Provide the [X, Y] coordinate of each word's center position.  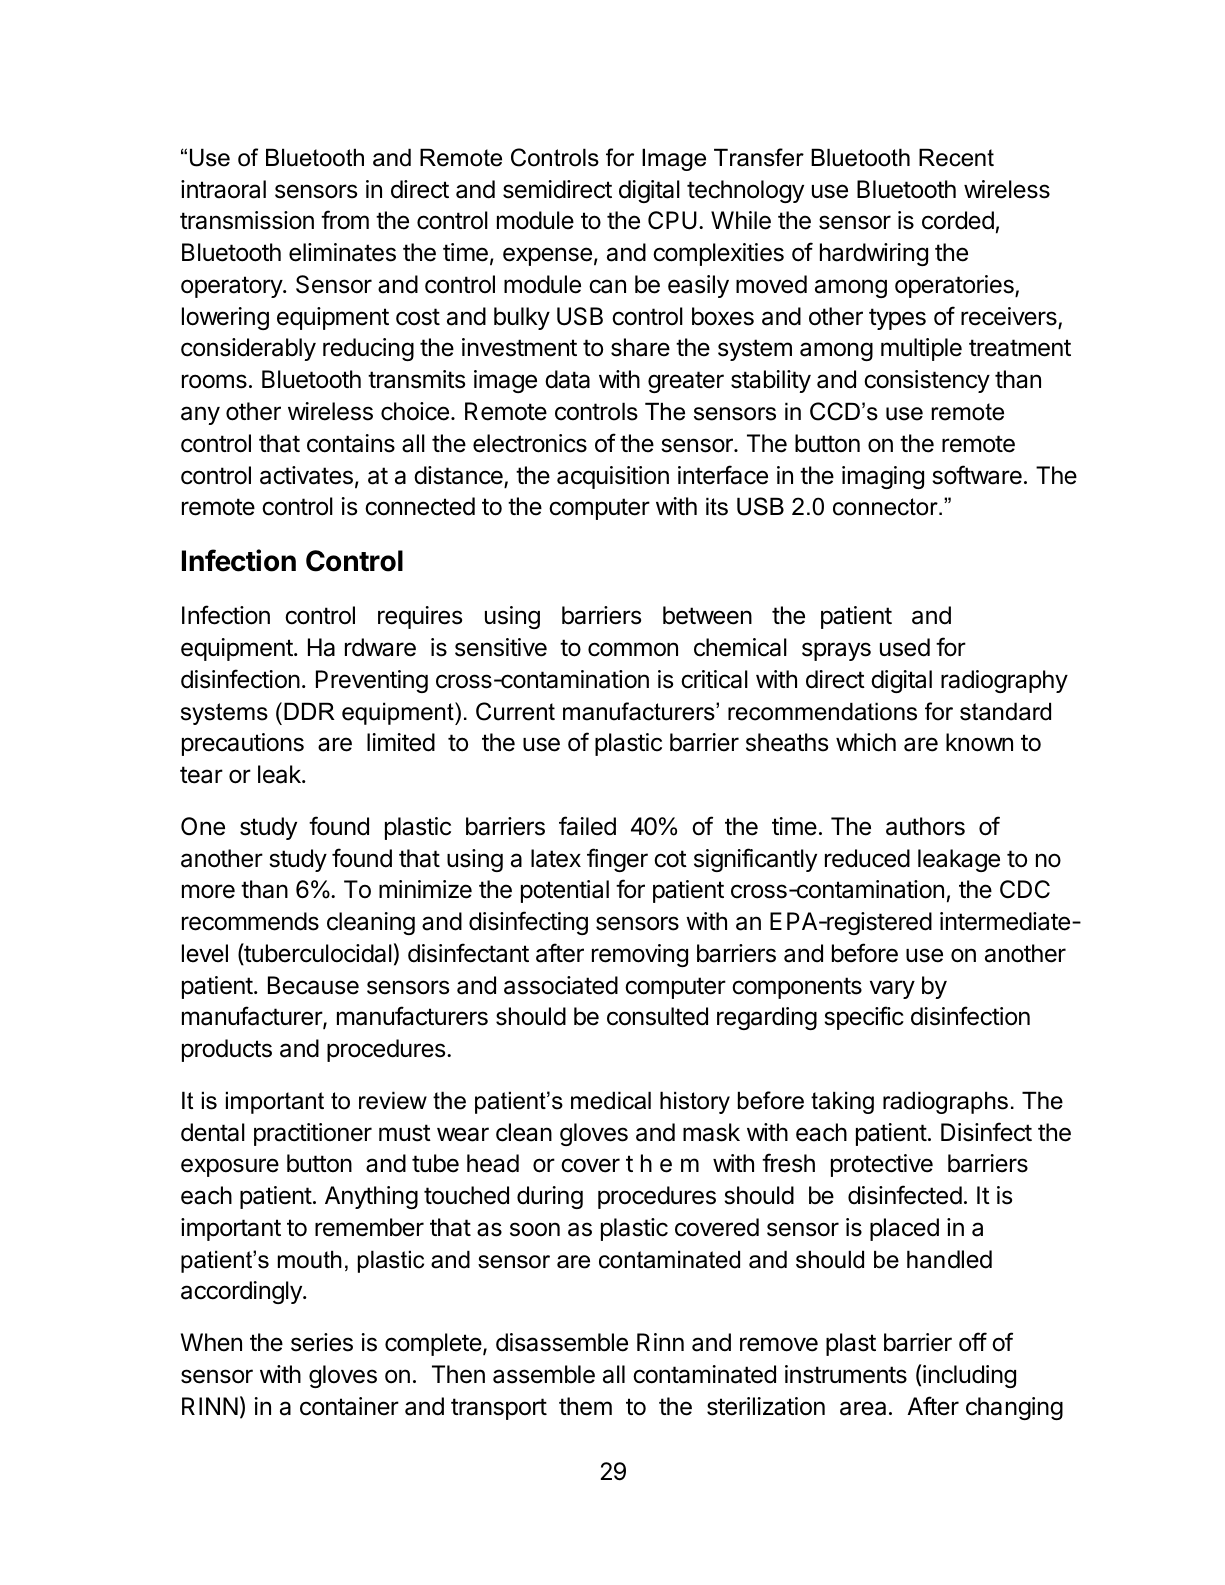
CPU [672, 220]
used [905, 647]
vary [892, 989]
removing [640, 955]
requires [420, 617]
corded [958, 220]
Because [313, 985]
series [322, 1342]
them [585, 1406]
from [345, 220]
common [633, 649]
